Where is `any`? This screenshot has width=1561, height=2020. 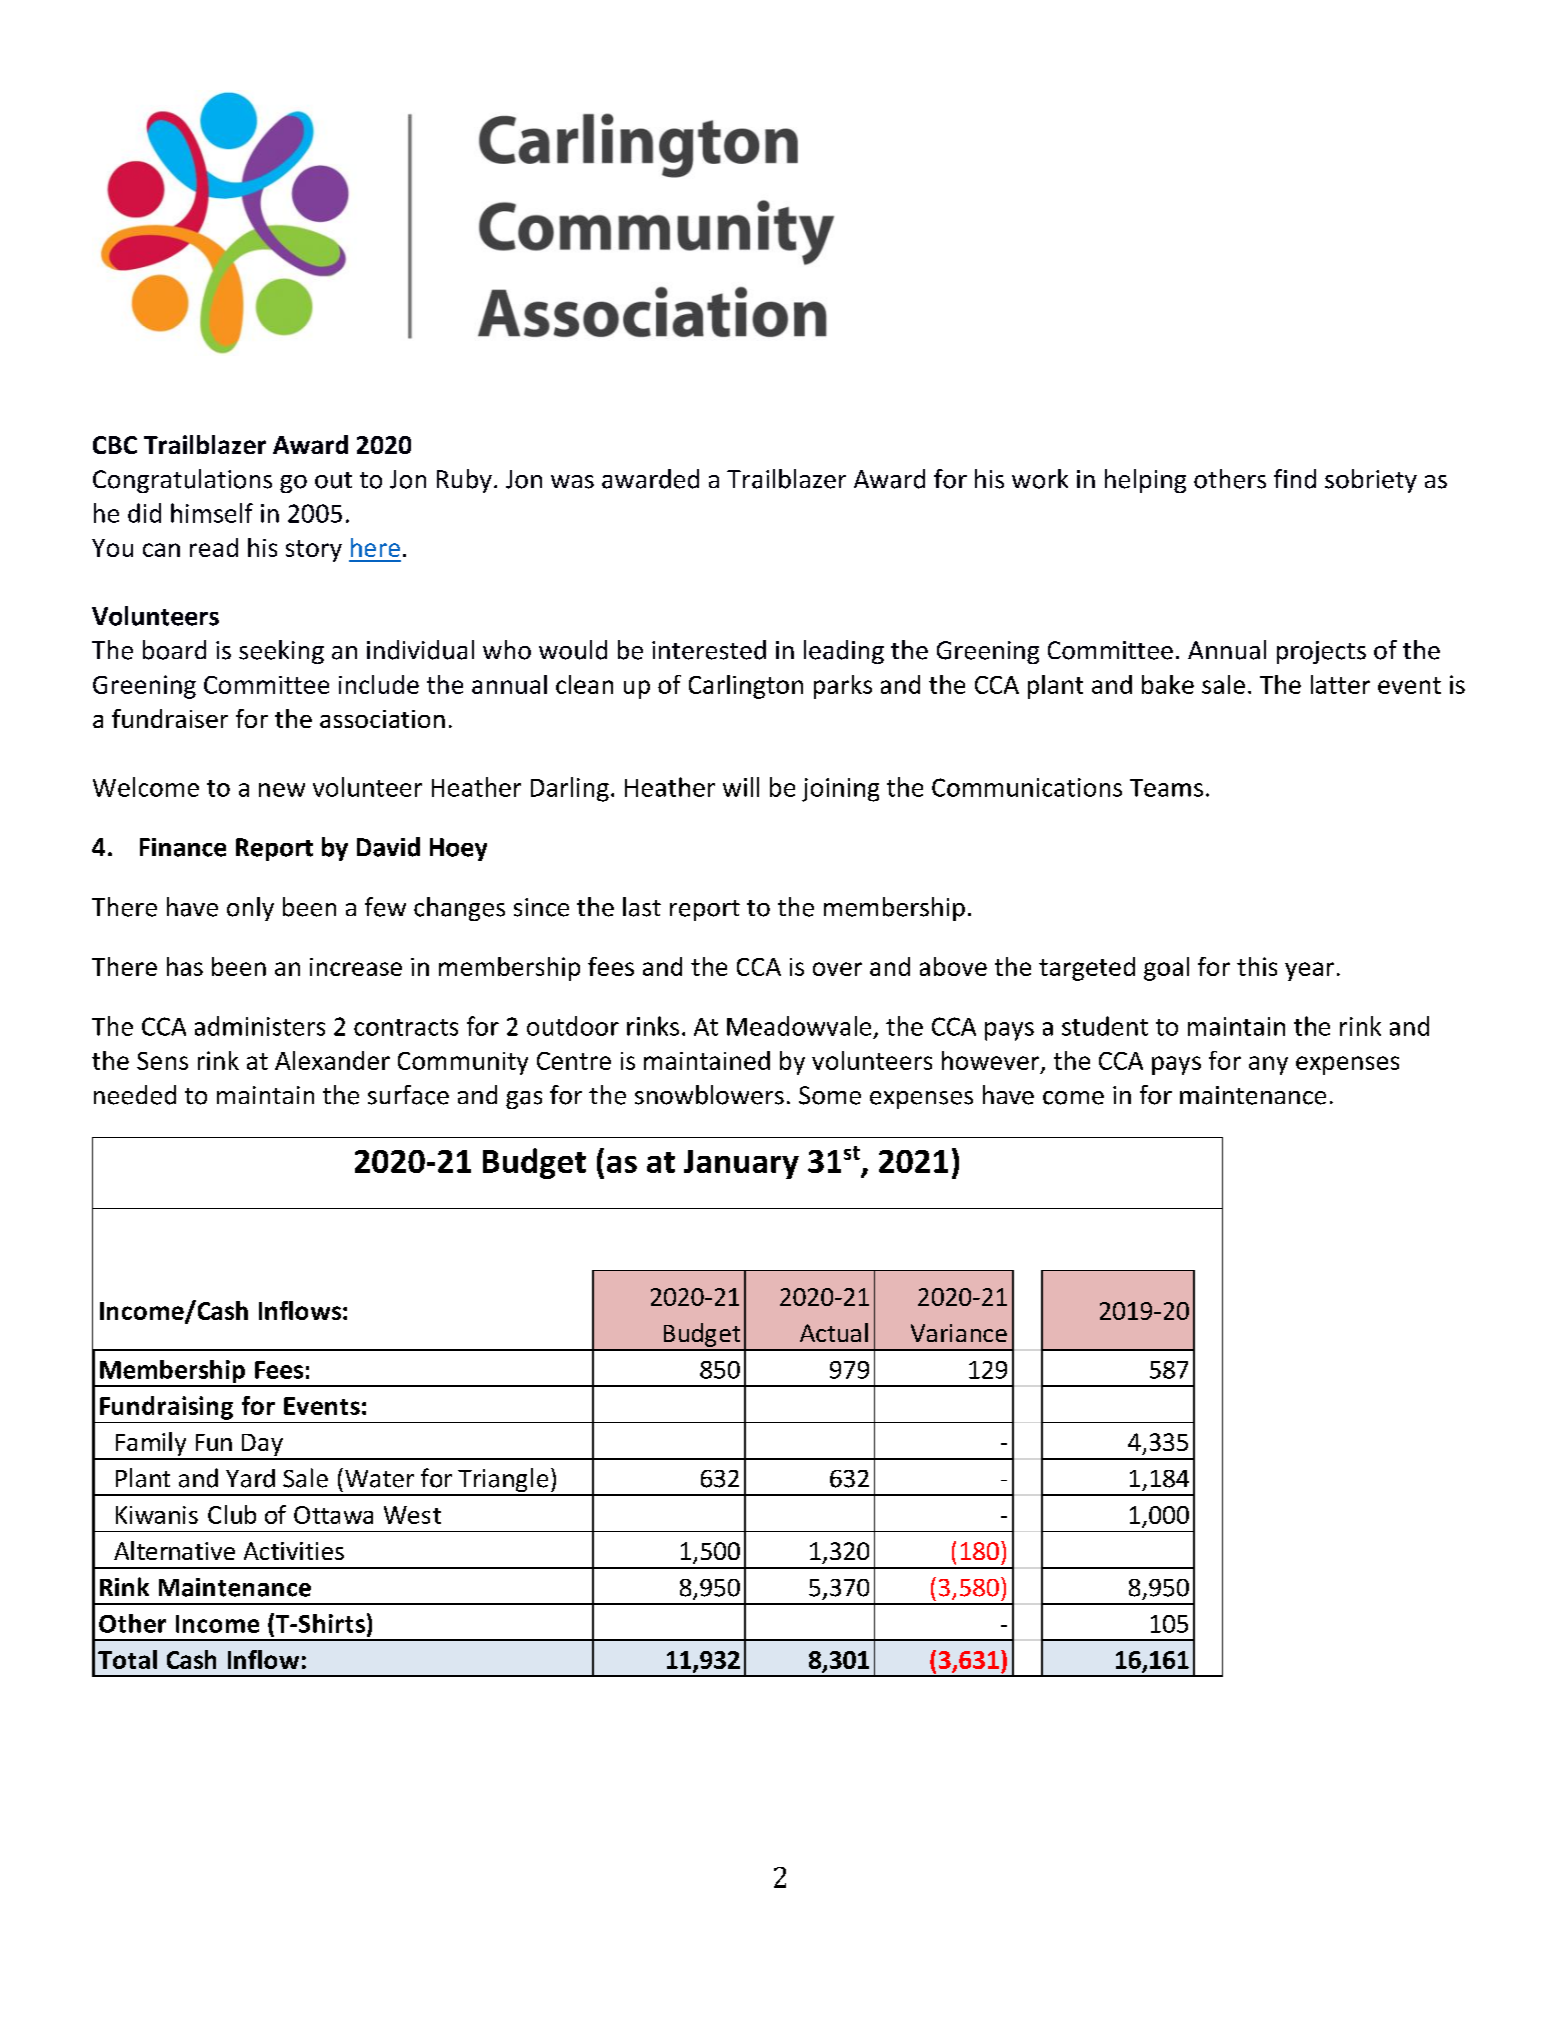
any is located at coordinates (1268, 1065).
